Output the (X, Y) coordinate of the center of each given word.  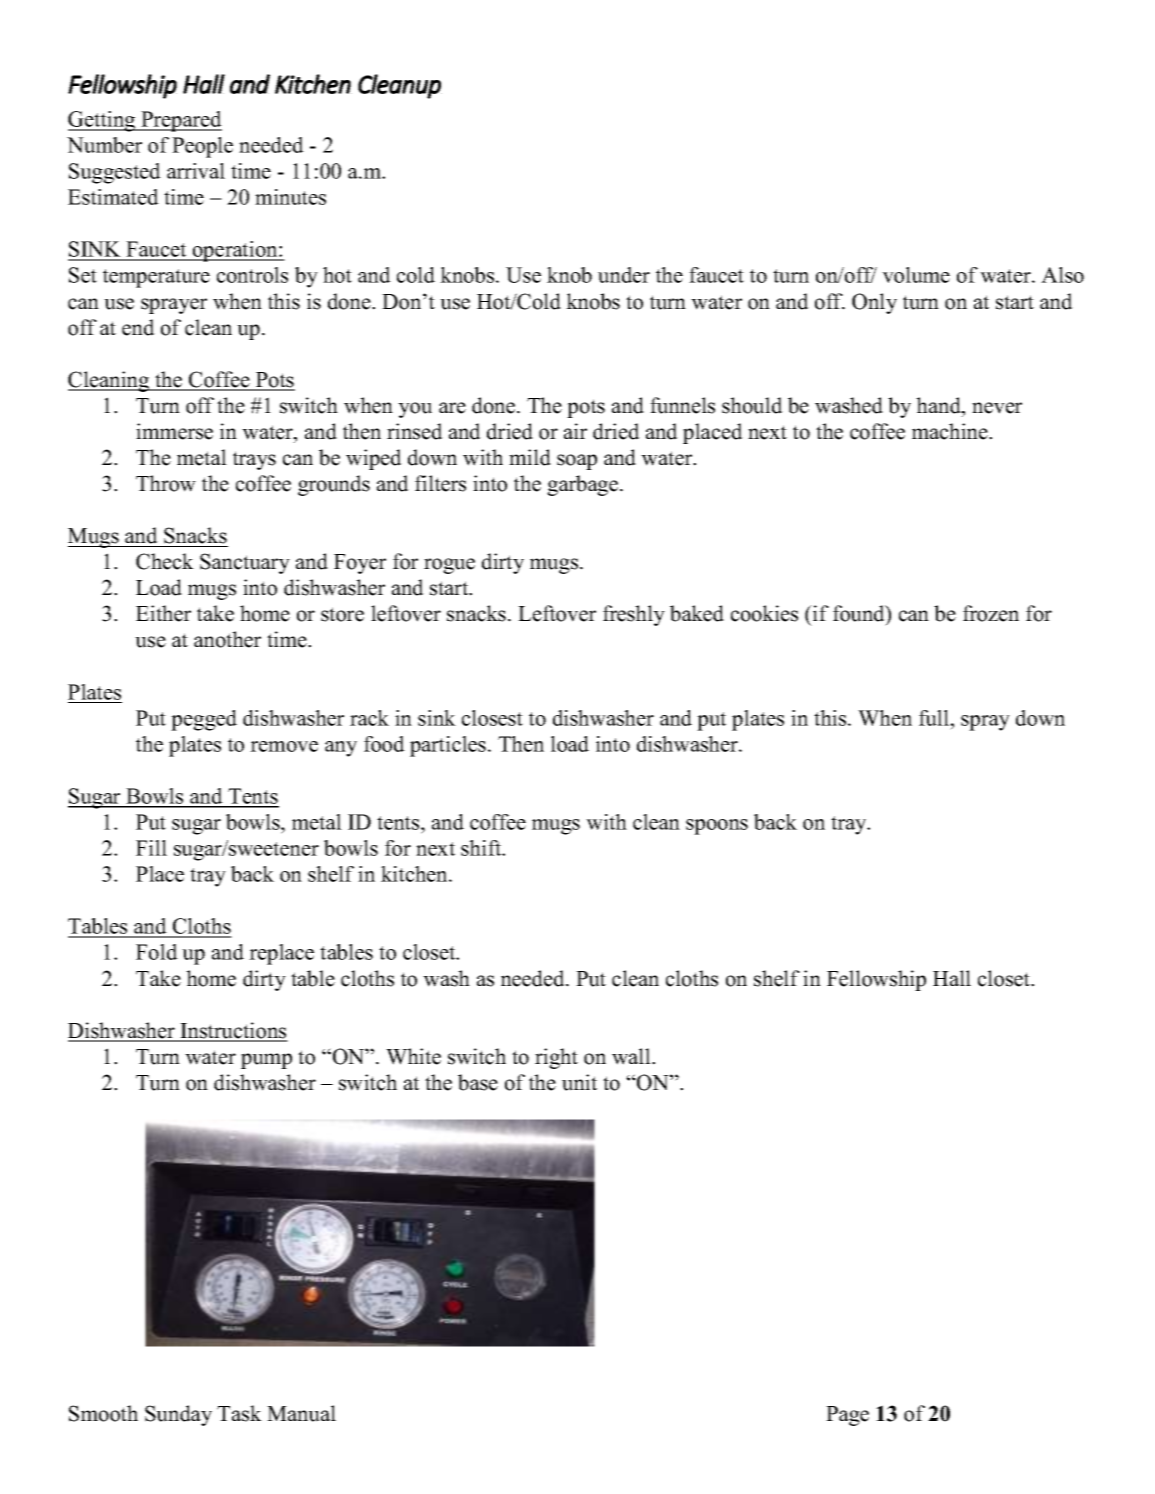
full (935, 718)
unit (579, 1082)
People (202, 147)
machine (951, 431)
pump (266, 1061)
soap (577, 462)
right (556, 1058)
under (624, 275)
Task (239, 1413)
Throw (166, 483)
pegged (204, 720)
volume (916, 275)
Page (847, 1416)
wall (632, 1056)
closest (492, 718)
